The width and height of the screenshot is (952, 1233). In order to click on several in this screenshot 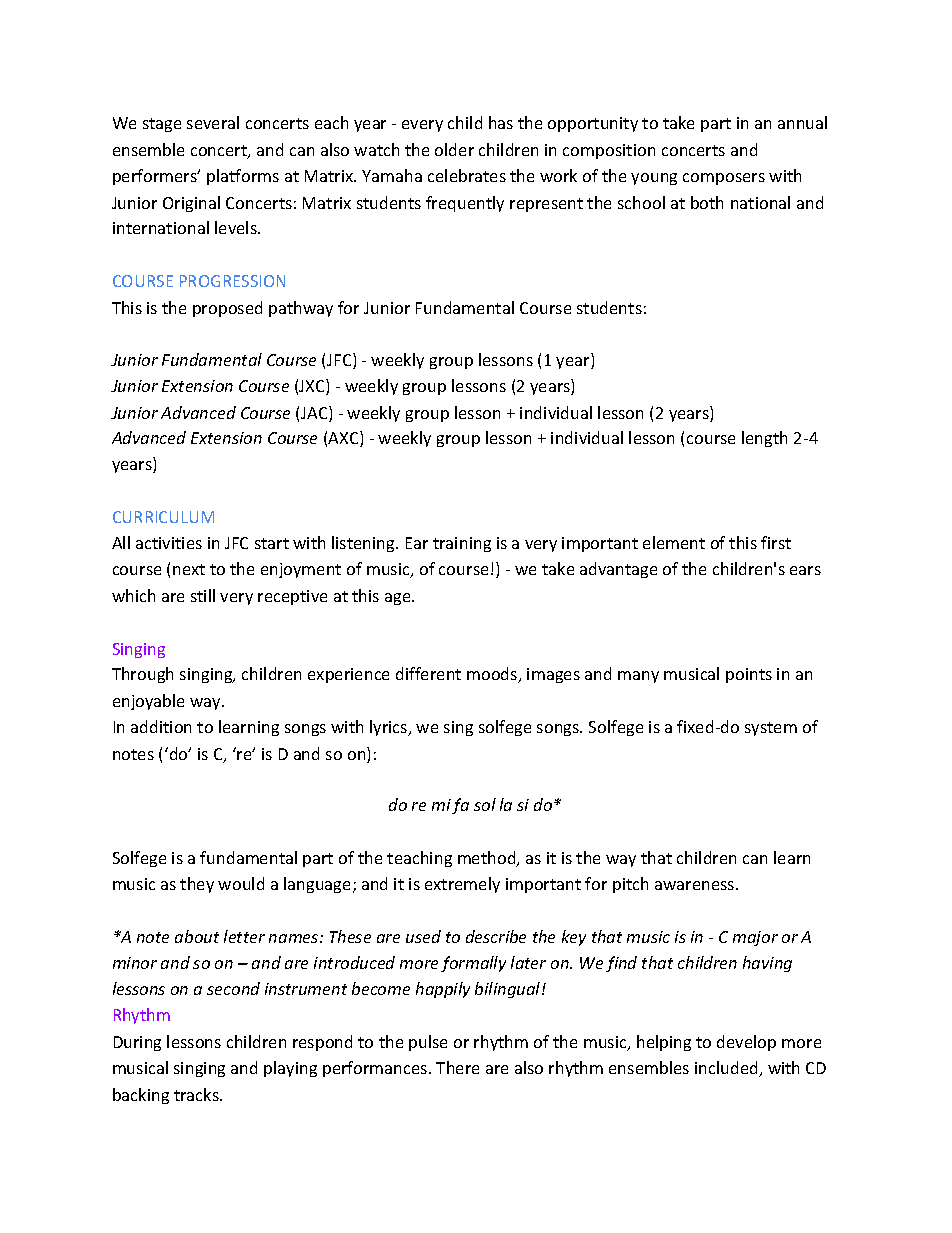, I will do `click(213, 122)`.
